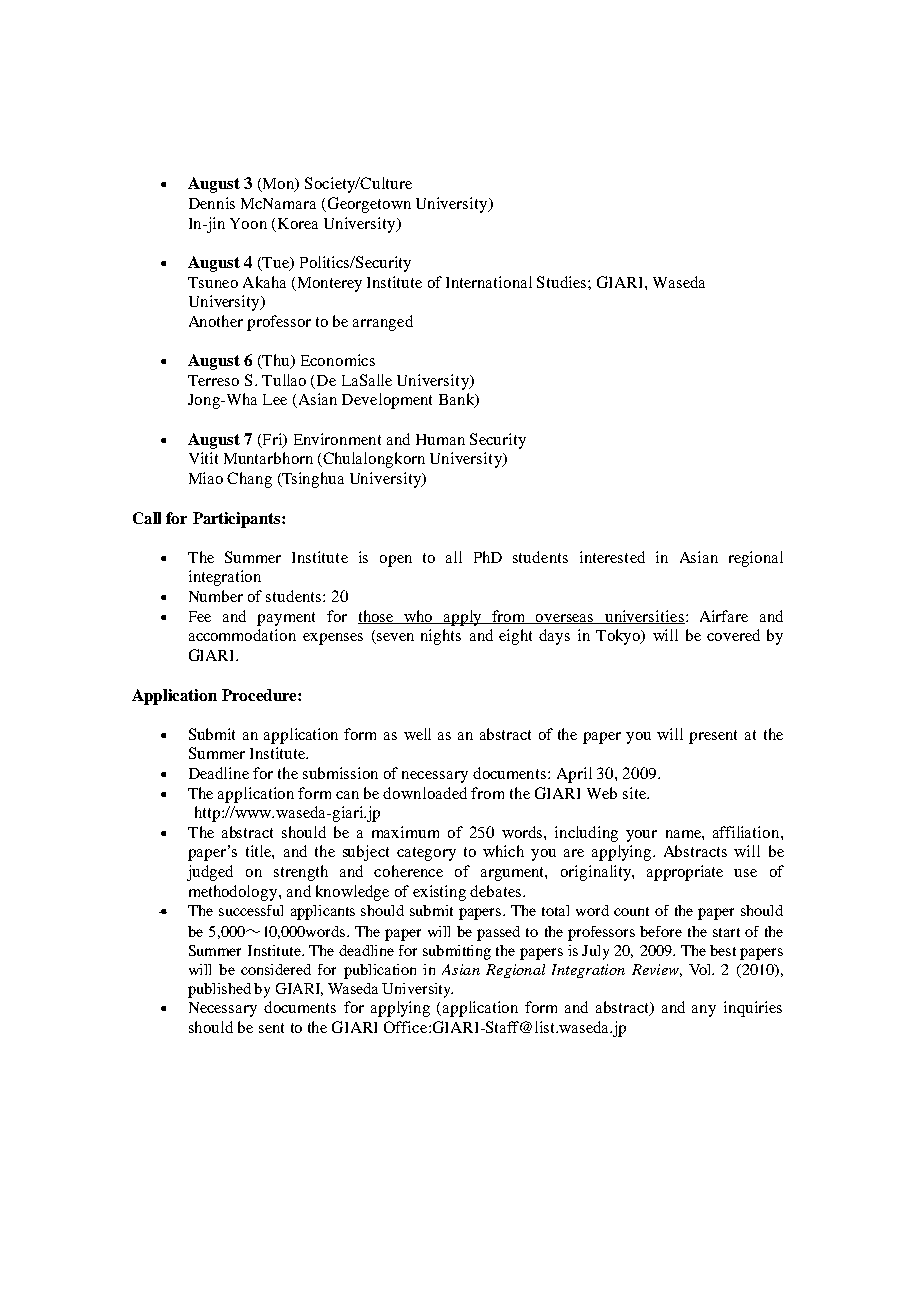  Describe the element at coordinates (380, 971) in the document. I see `publication` at that location.
